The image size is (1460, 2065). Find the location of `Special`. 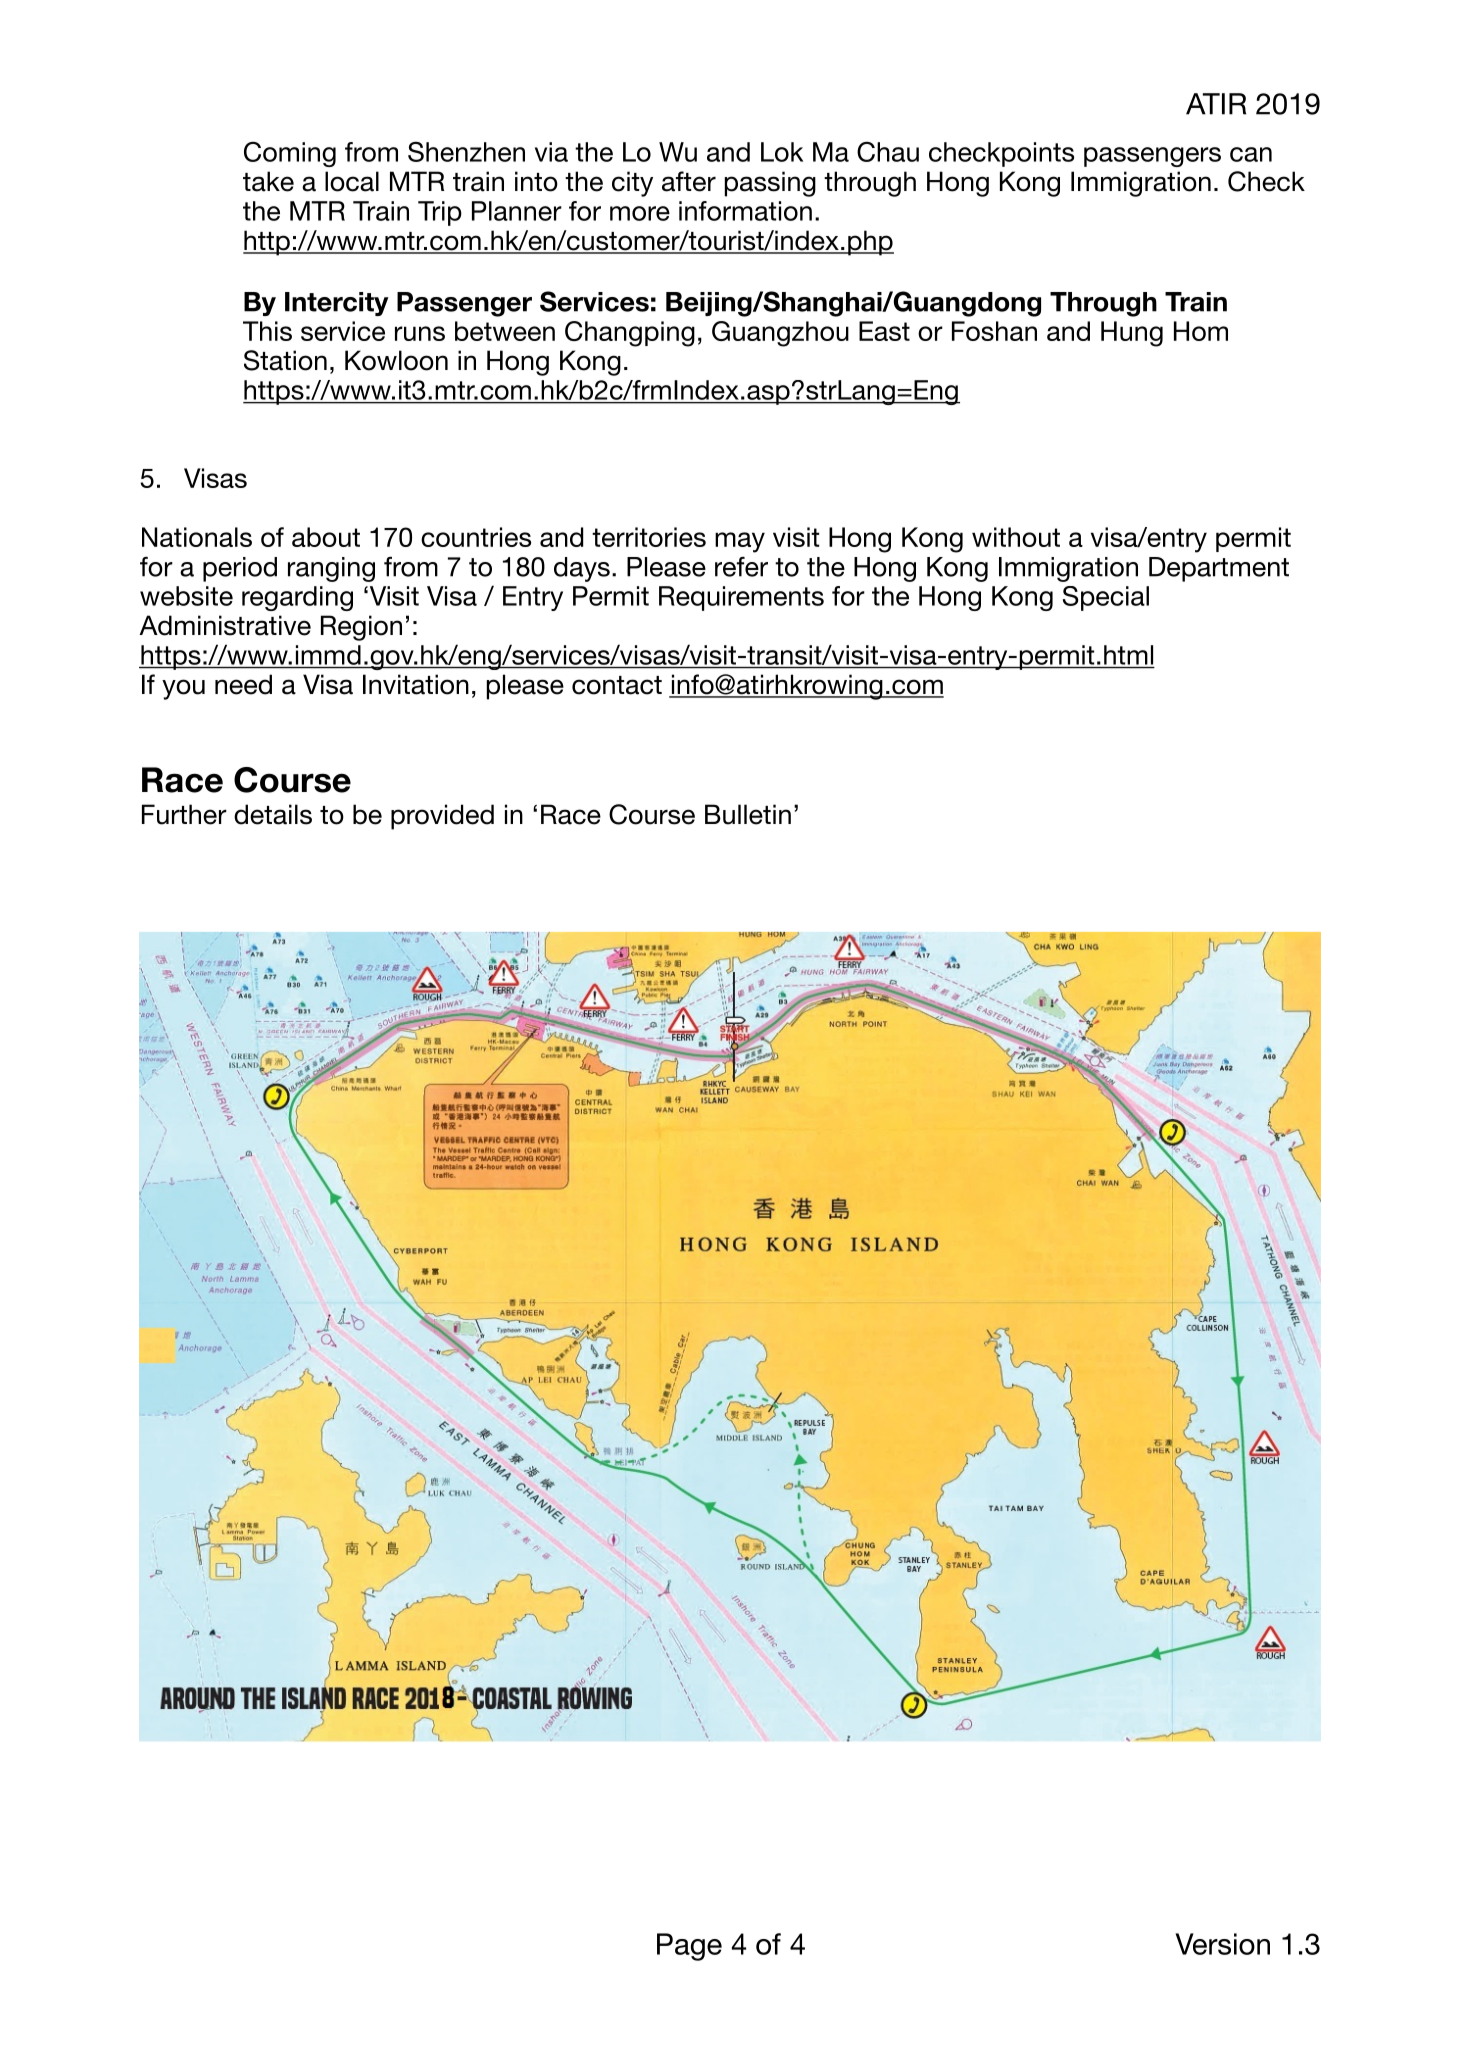

Special is located at coordinates (1106, 598).
